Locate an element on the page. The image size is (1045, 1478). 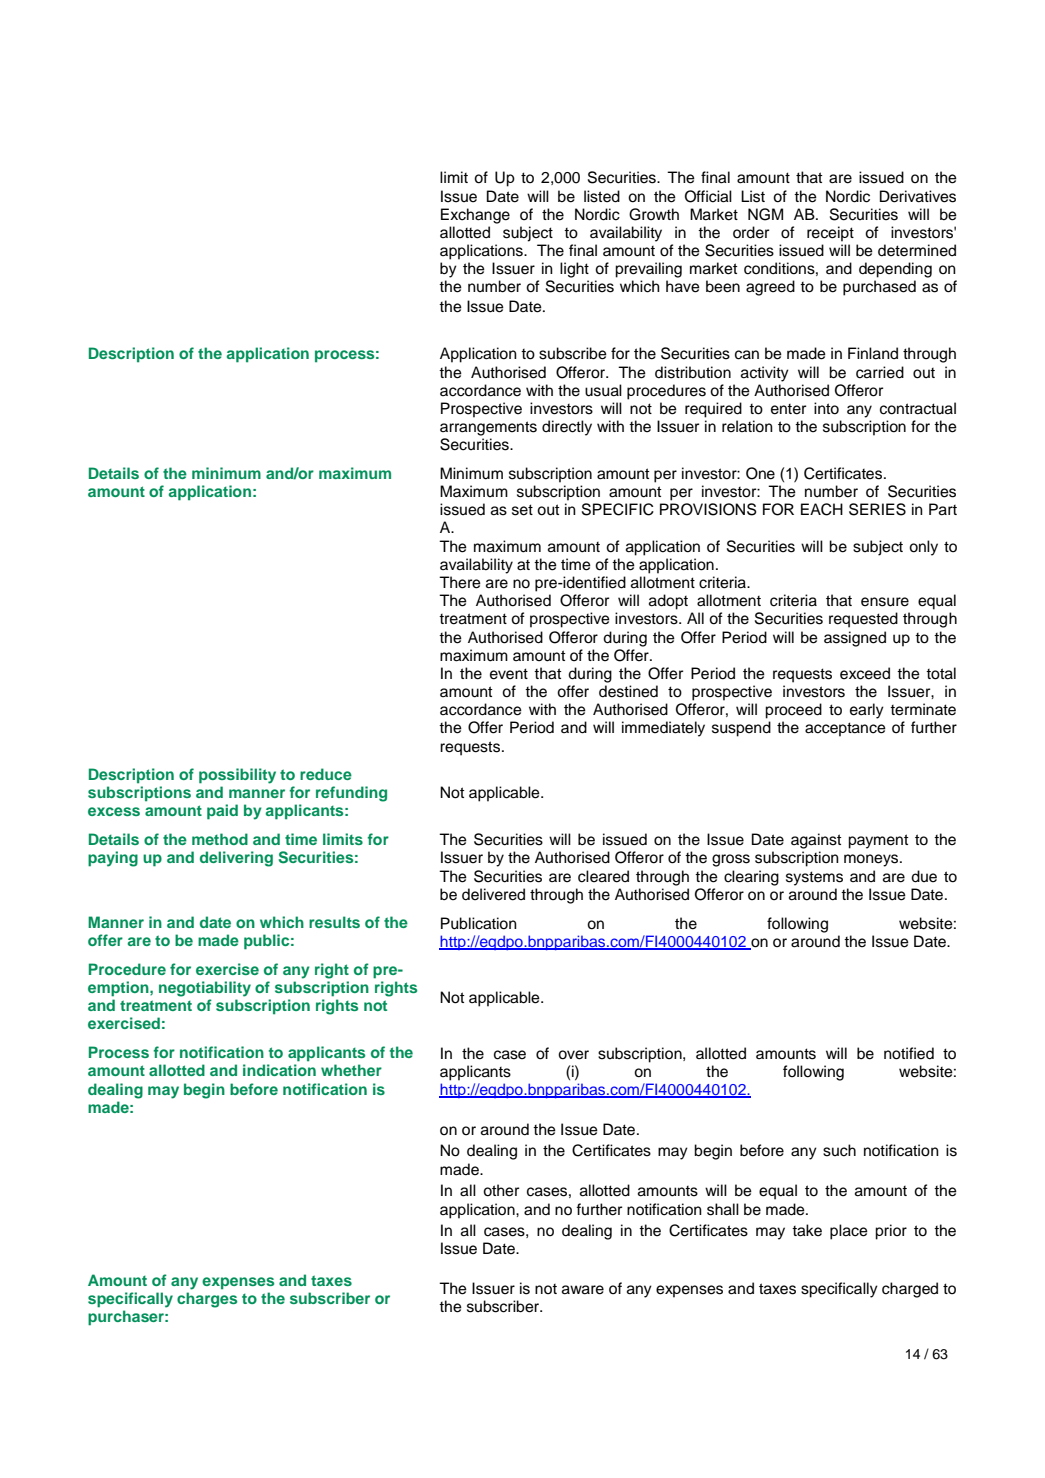
acceptance is located at coordinates (845, 729).
